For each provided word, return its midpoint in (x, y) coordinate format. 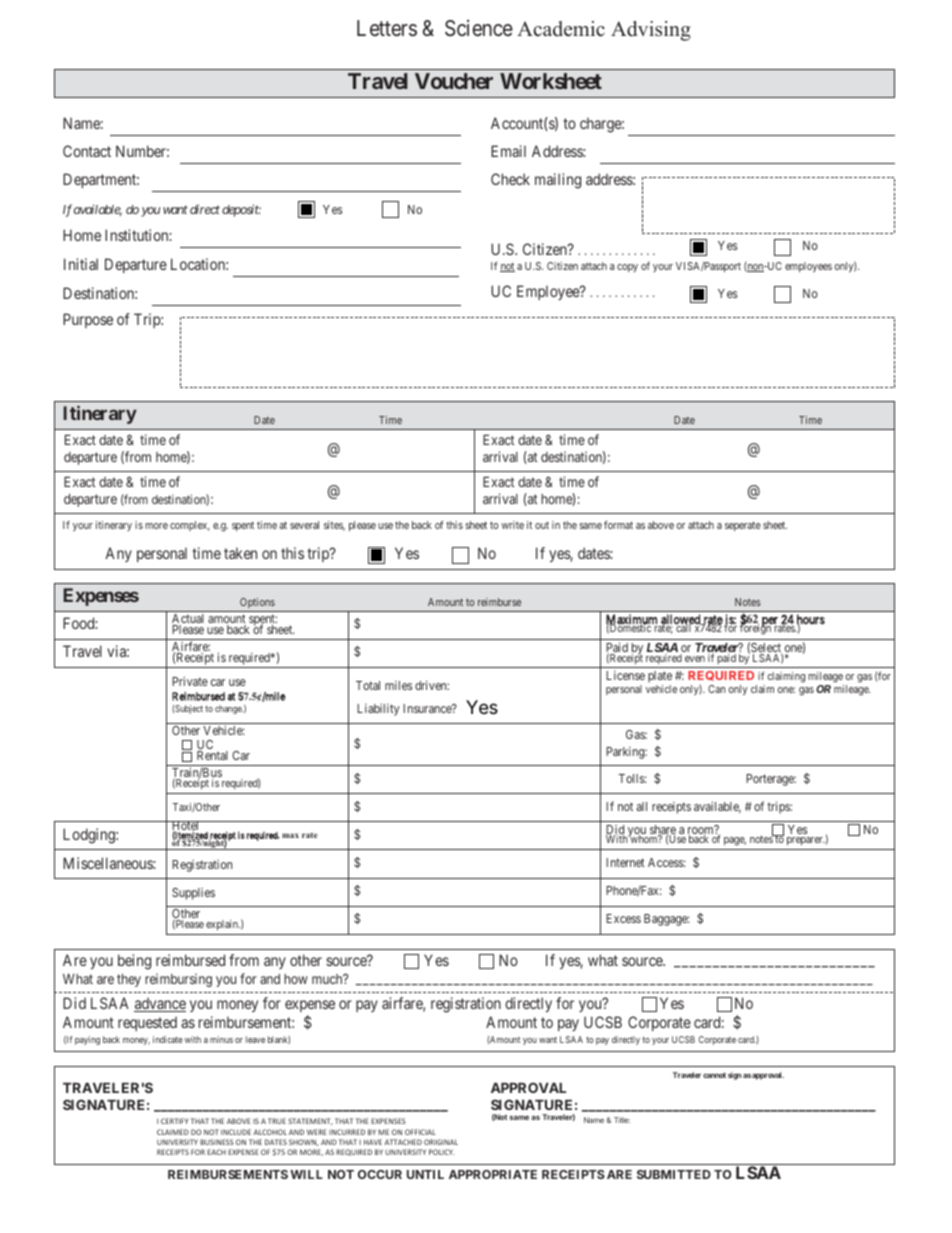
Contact (87, 151)
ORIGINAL (441, 1142)
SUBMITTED (674, 1174)
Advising (651, 31)
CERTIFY (174, 1121)
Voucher (454, 81)
